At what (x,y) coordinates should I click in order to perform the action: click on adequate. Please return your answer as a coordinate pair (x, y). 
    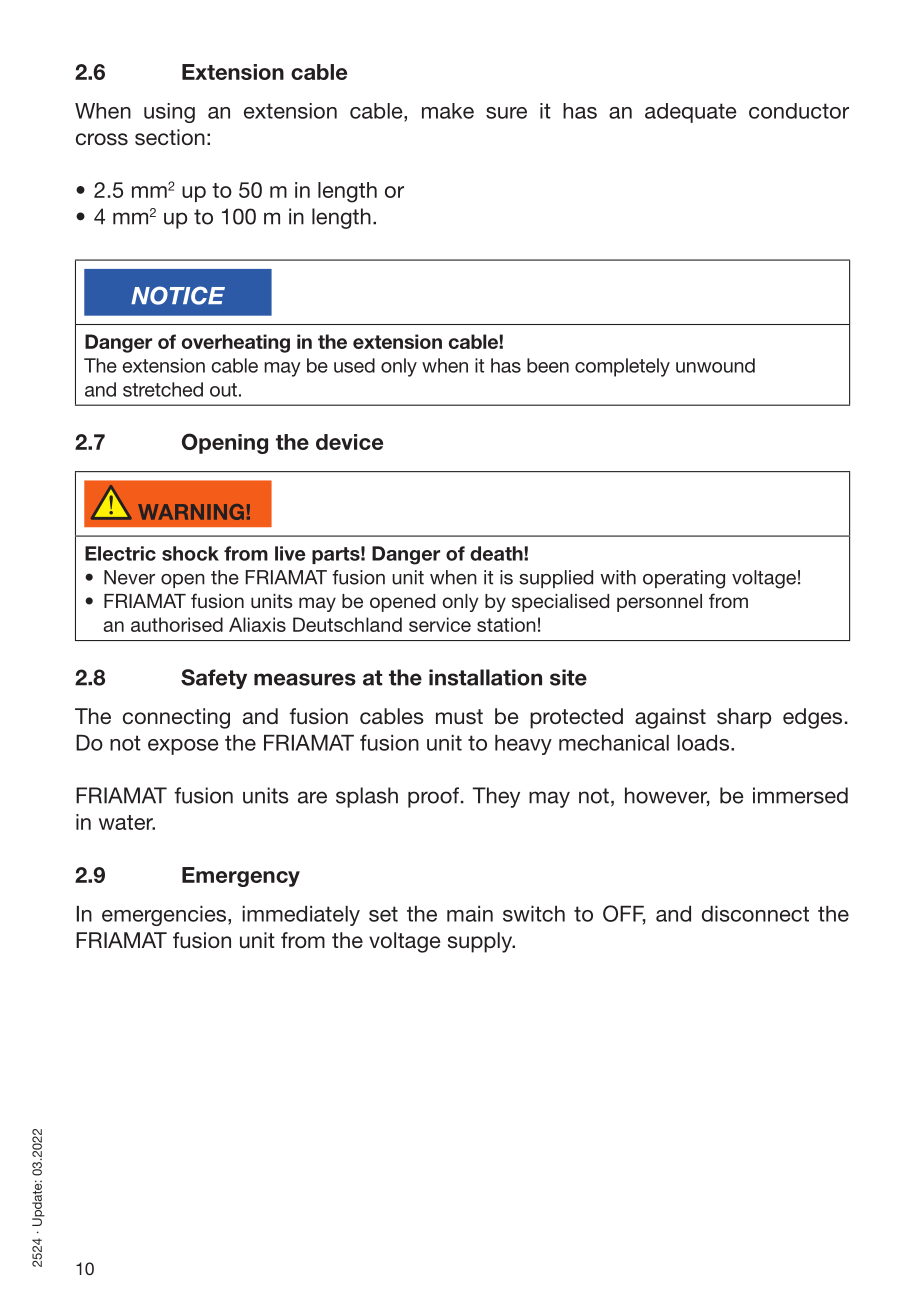
    Looking at the image, I should click on (690, 113).
